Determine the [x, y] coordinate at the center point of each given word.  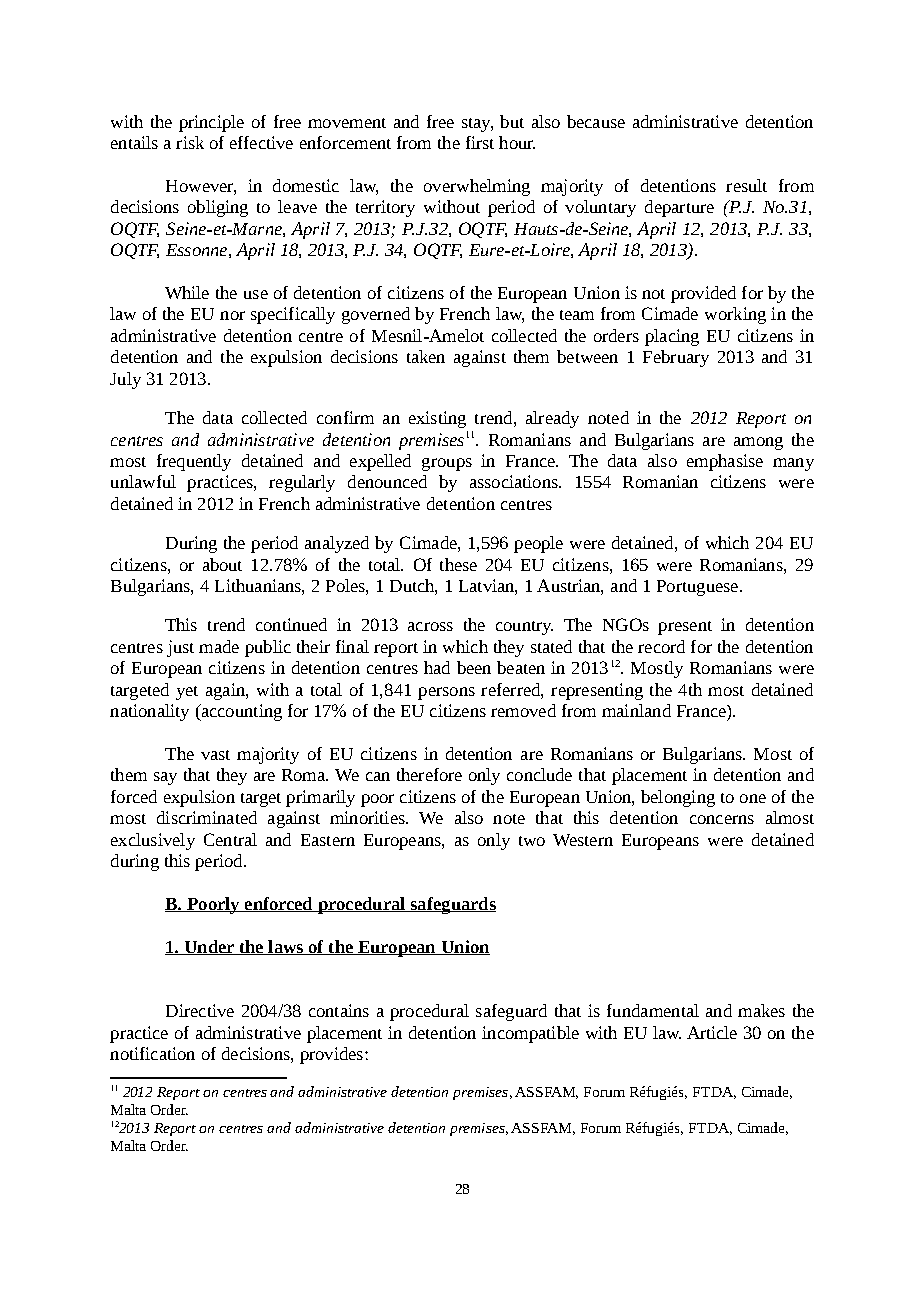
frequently [194, 462]
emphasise [725, 462]
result [746, 185]
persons [446, 693]
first [480, 142]
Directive [200, 1010]
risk [190, 142]
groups [447, 464]
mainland [636, 710]
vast [215, 755]
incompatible [530, 1034]
